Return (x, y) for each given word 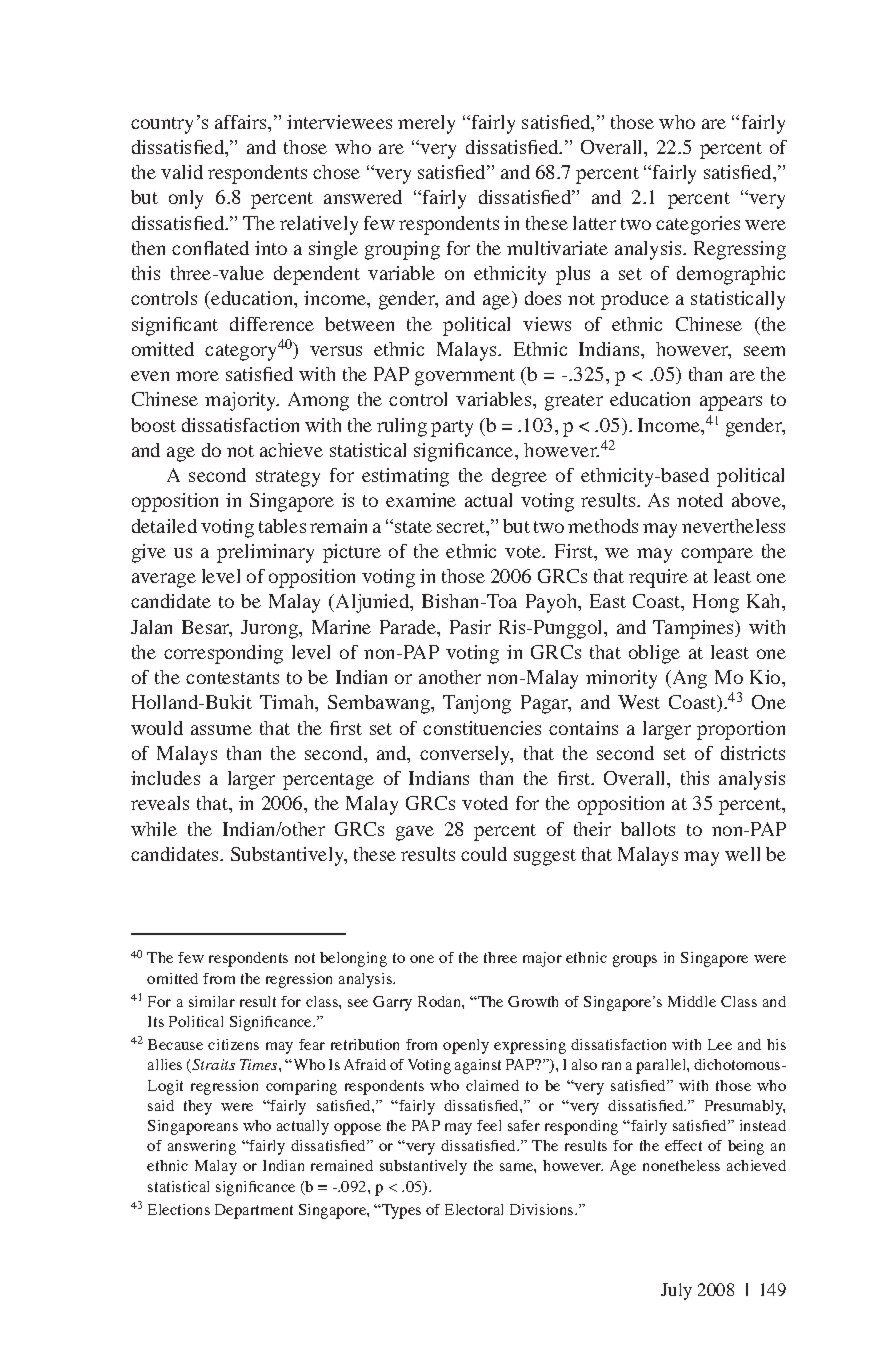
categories (698, 225)
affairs (242, 122)
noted (700, 500)
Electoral (474, 1209)
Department (254, 1211)
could (484, 854)
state (413, 527)
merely (426, 124)
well (742, 854)
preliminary (265, 553)
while (154, 829)
